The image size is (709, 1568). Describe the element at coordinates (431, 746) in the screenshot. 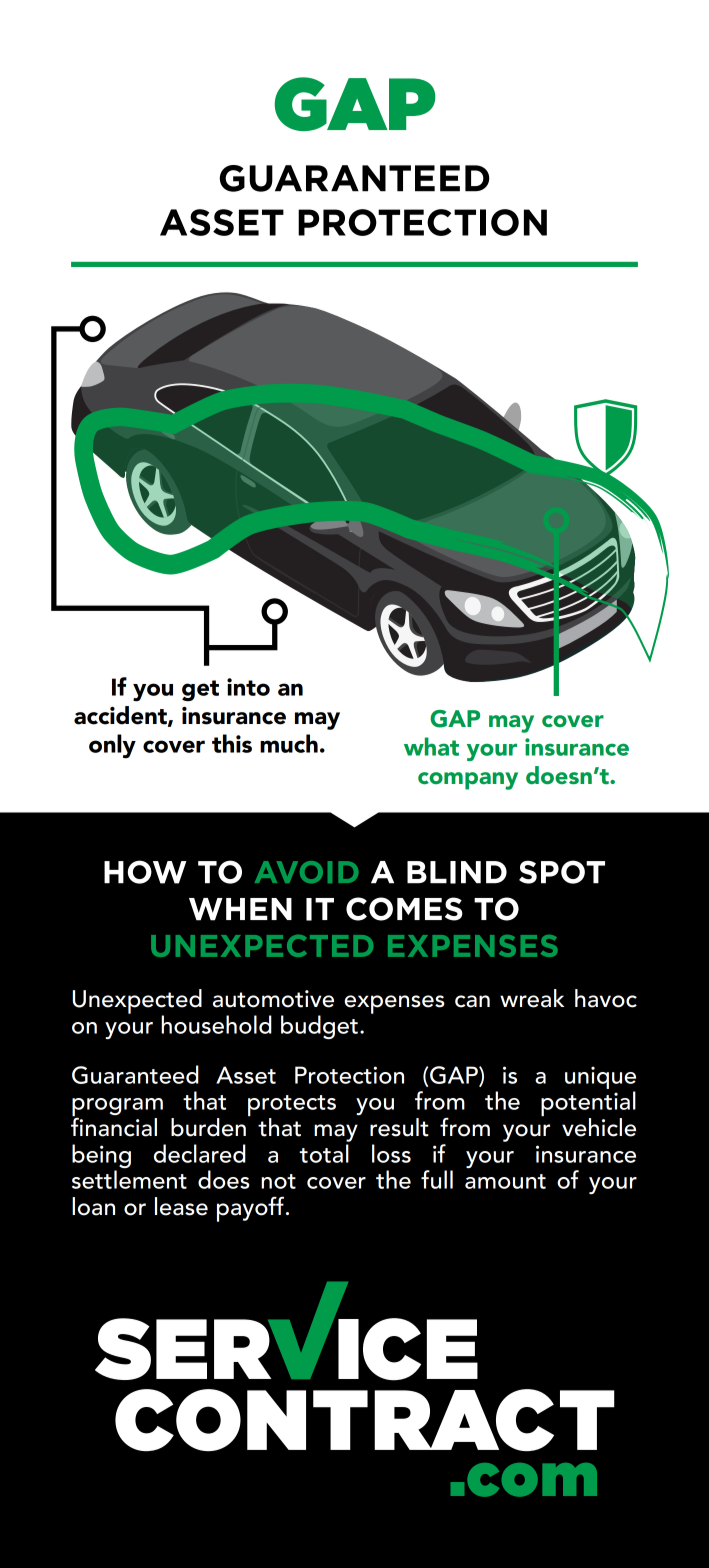

I see `what` at that location.
